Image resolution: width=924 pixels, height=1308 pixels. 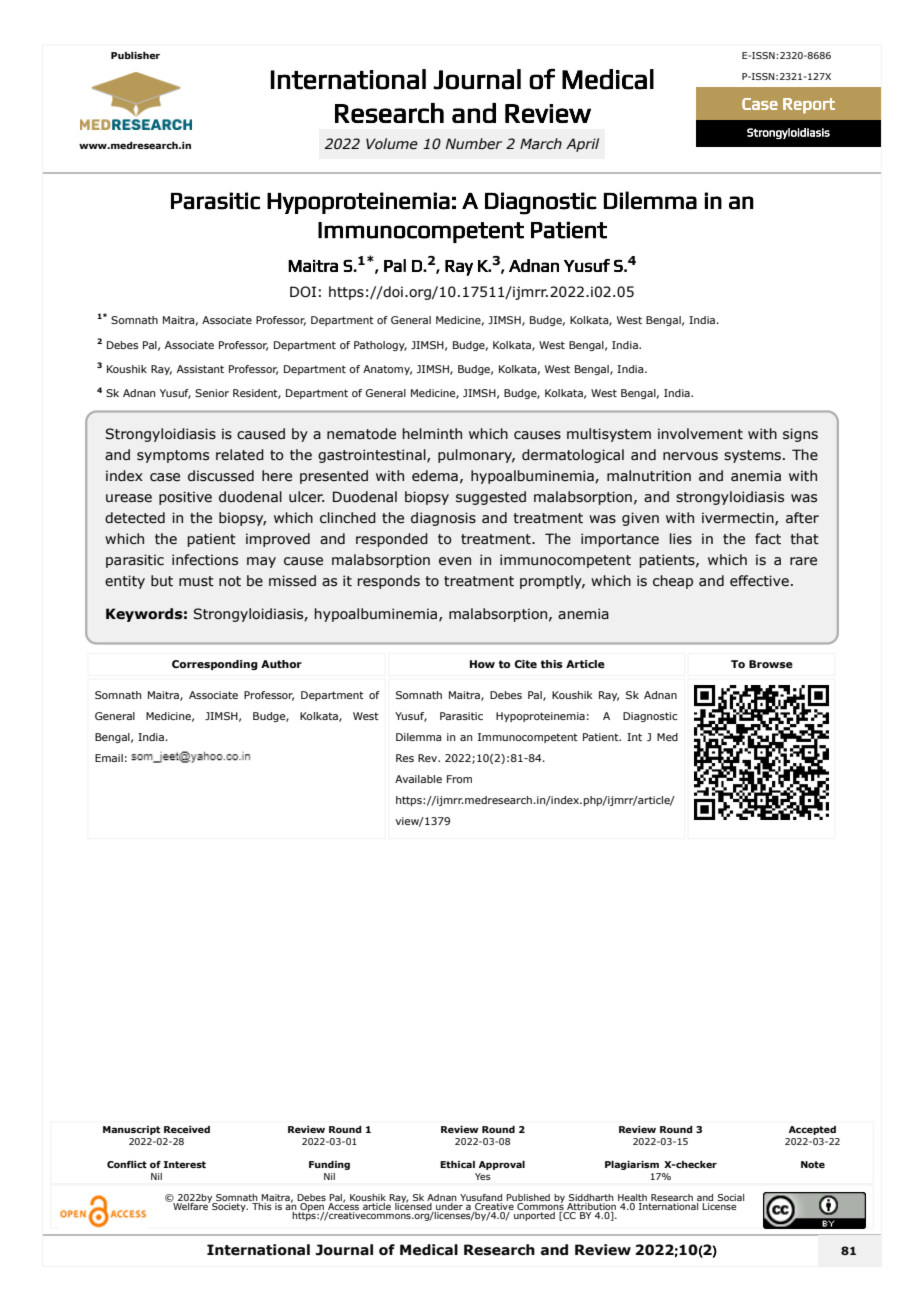 I want to click on Assistant, so click(x=200, y=369).
